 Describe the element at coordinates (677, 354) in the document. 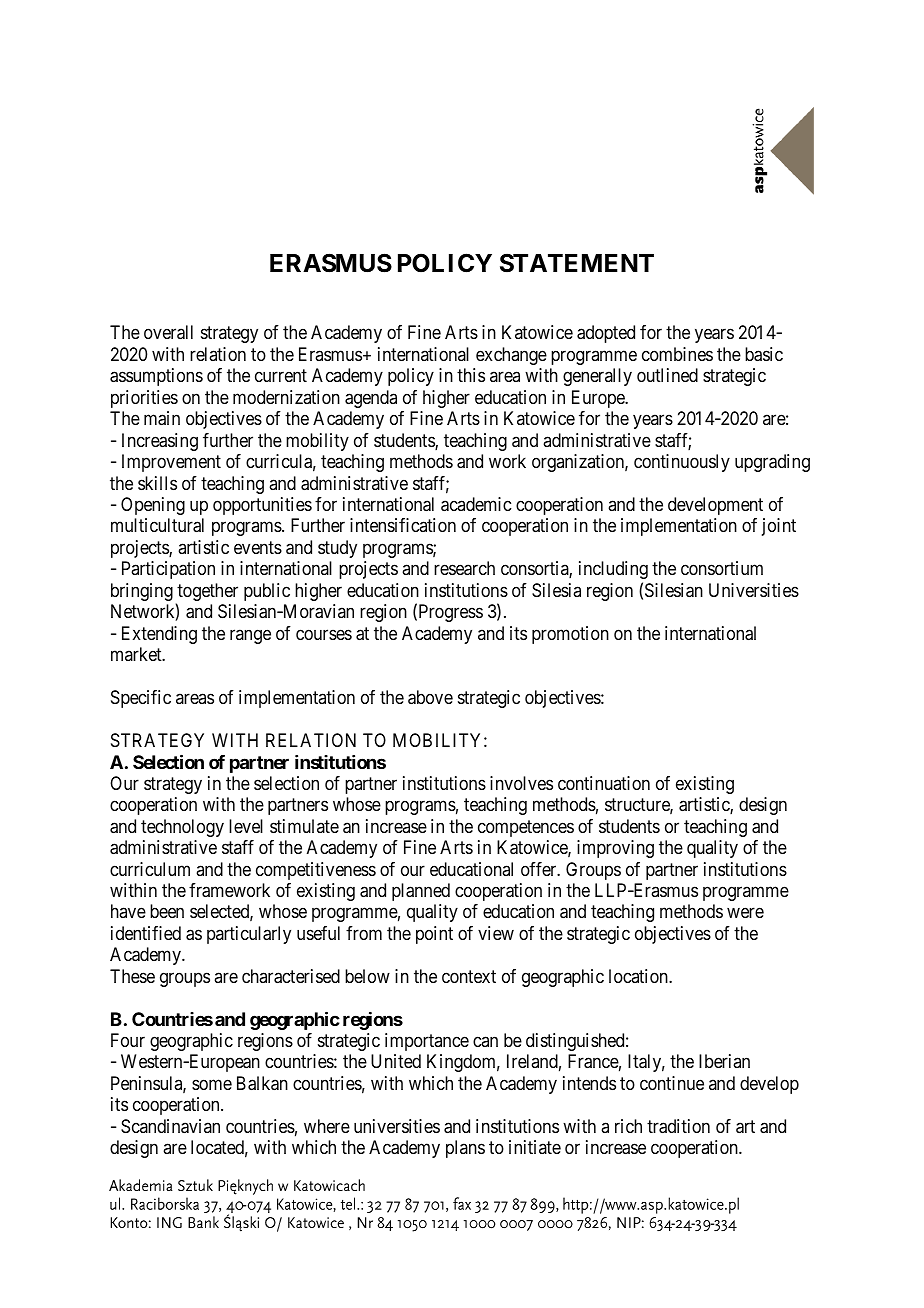

I see `combines` at that location.
